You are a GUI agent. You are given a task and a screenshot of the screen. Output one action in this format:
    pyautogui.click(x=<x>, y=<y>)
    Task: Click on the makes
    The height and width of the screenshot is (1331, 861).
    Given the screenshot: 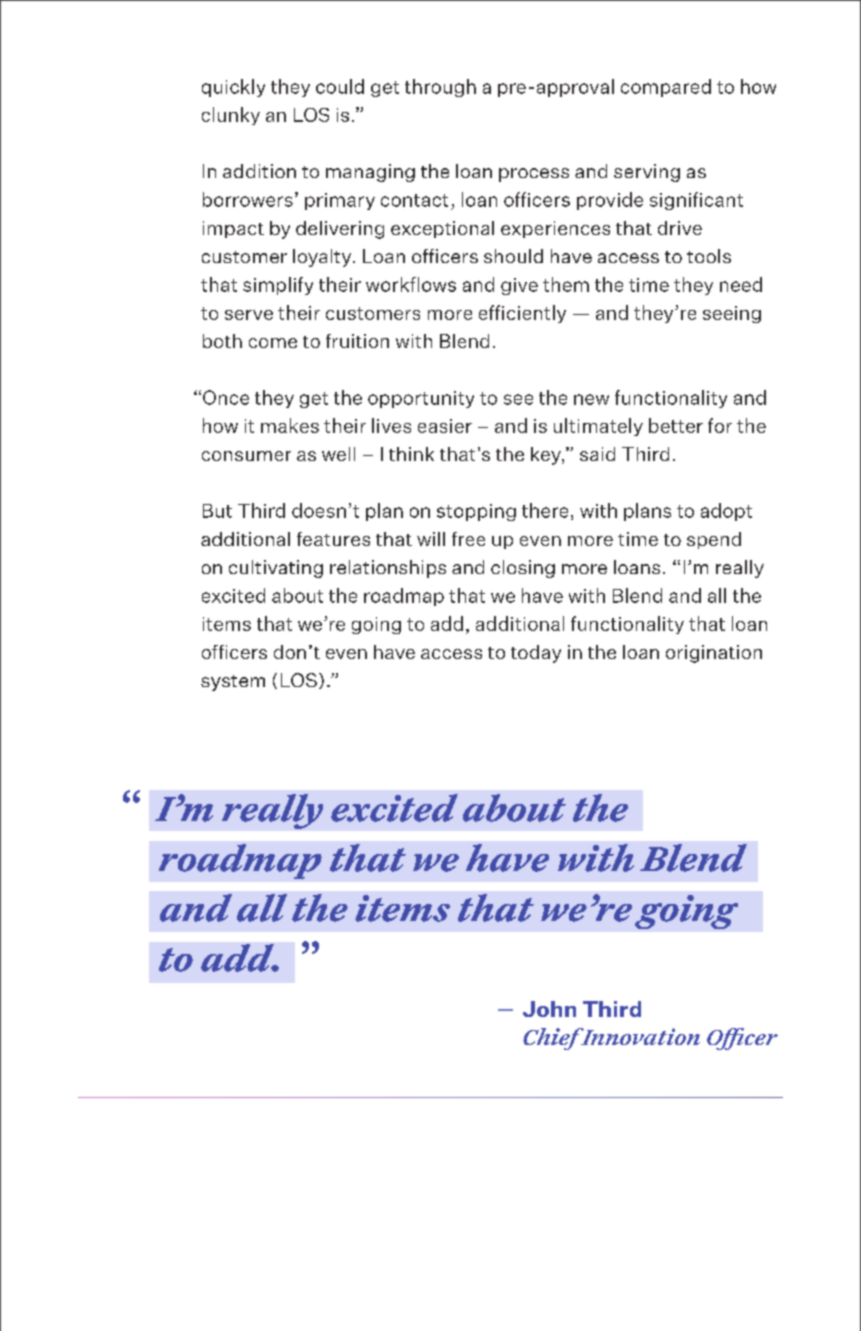 What is the action you would take?
    pyautogui.click(x=290, y=425)
